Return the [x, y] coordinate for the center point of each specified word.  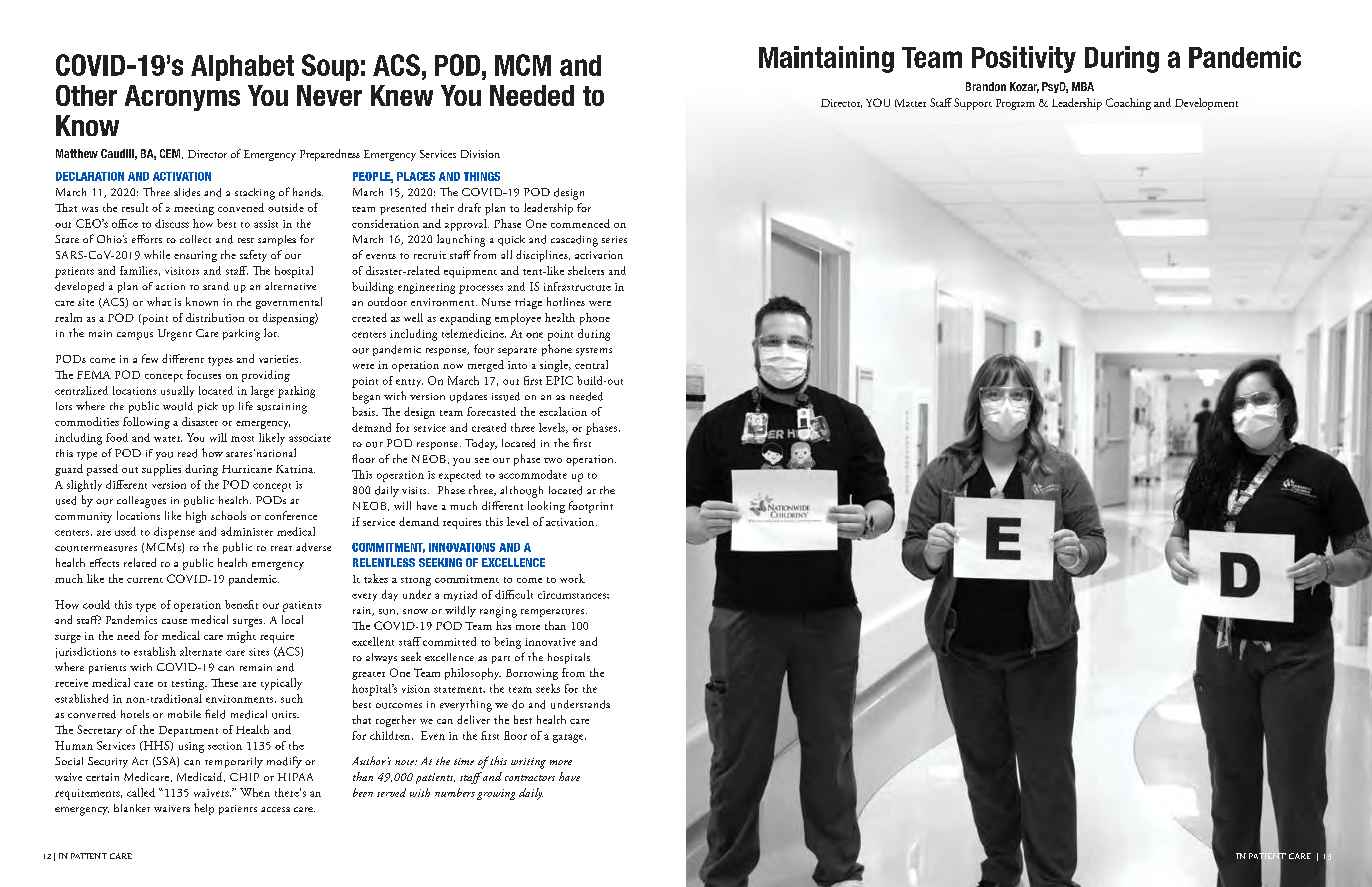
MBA [1083, 86]
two [553, 460]
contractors [530, 778]
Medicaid [201, 777]
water [168, 439]
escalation [563, 411]
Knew [402, 95]
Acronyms [182, 98]
